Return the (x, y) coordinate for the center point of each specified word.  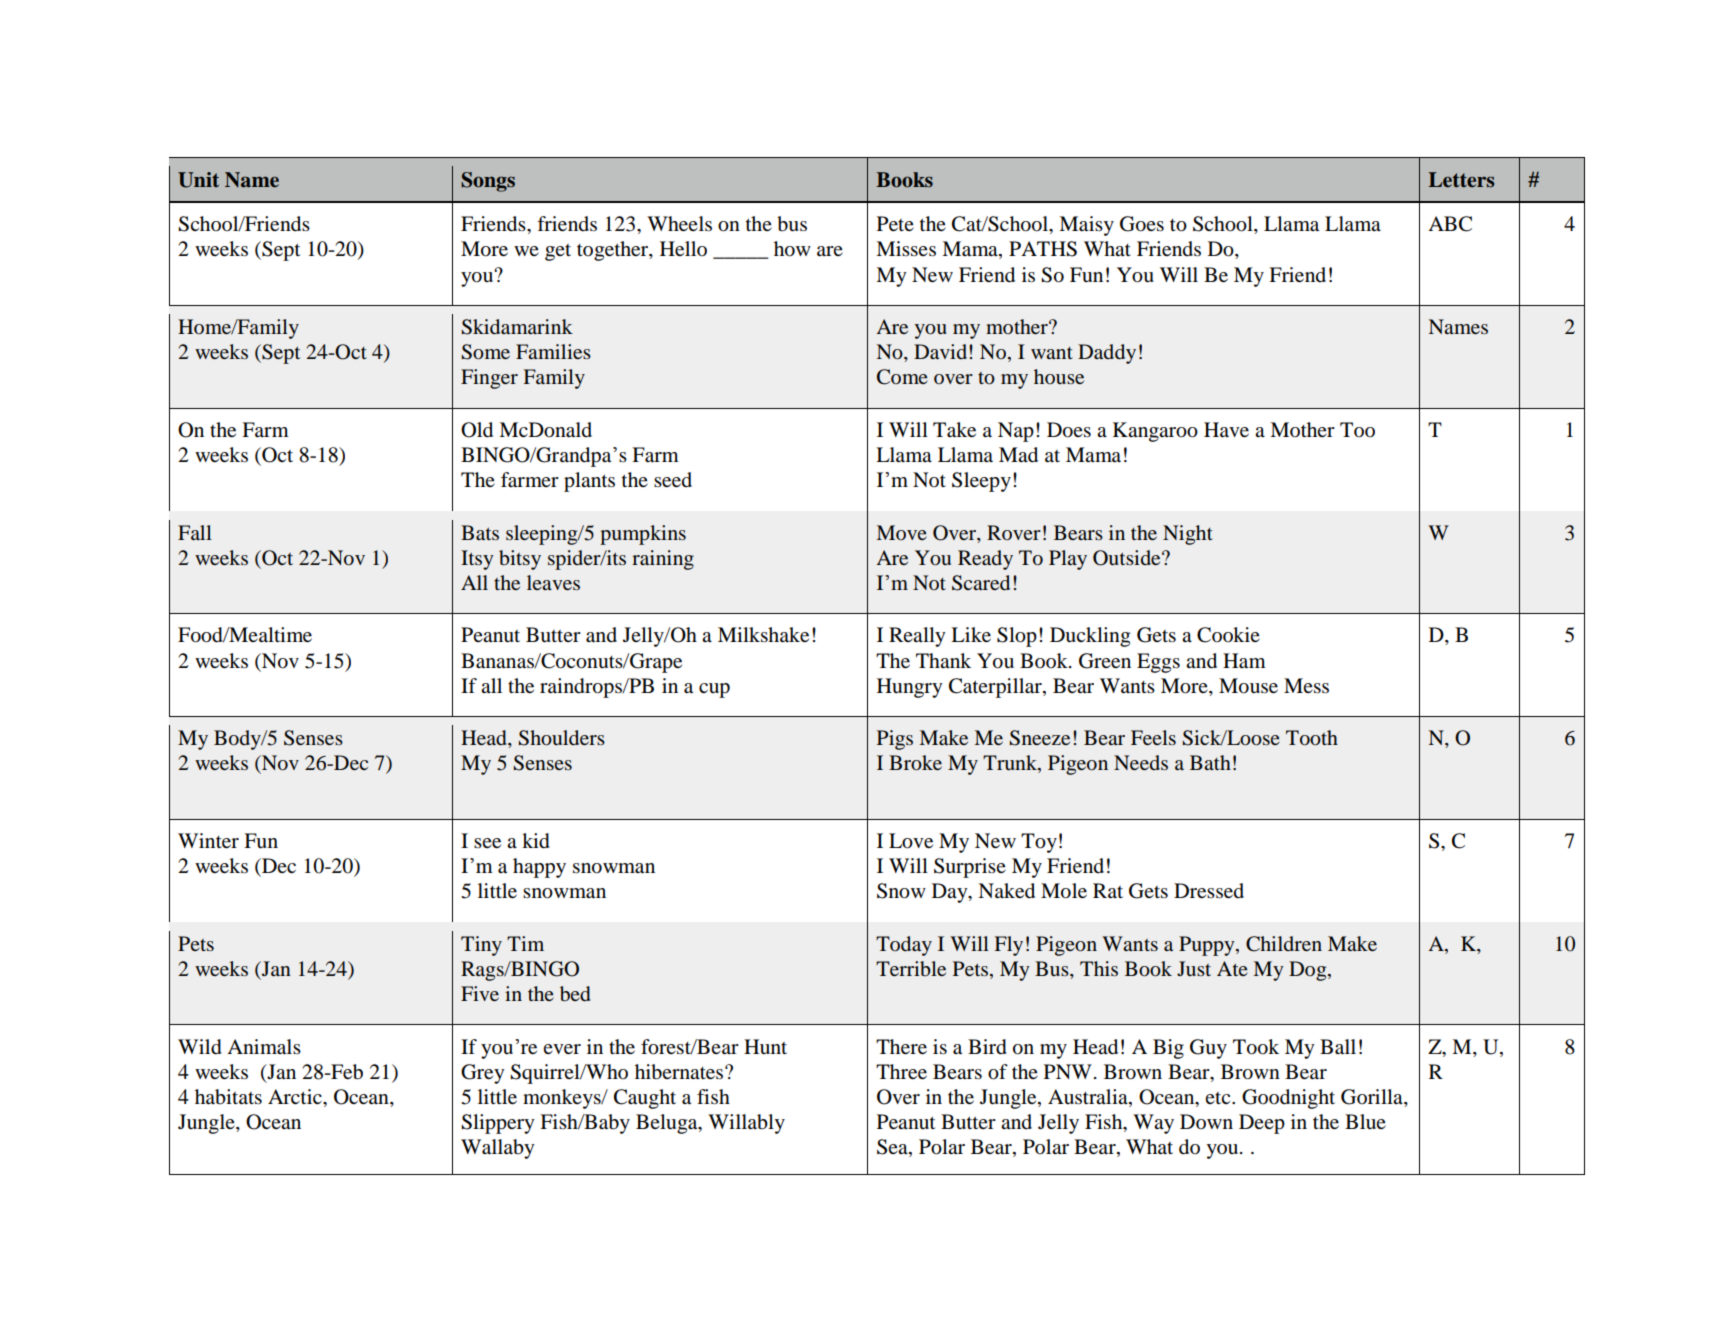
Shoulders (561, 738)
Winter (208, 841)
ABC (1450, 224)
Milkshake (763, 635)
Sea (893, 1148)
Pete (895, 224)
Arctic (296, 1096)
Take (954, 430)
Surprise (970, 868)
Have (1226, 430)
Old (477, 430)
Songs (488, 182)
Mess (1306, 686)
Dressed (1209, 891)
